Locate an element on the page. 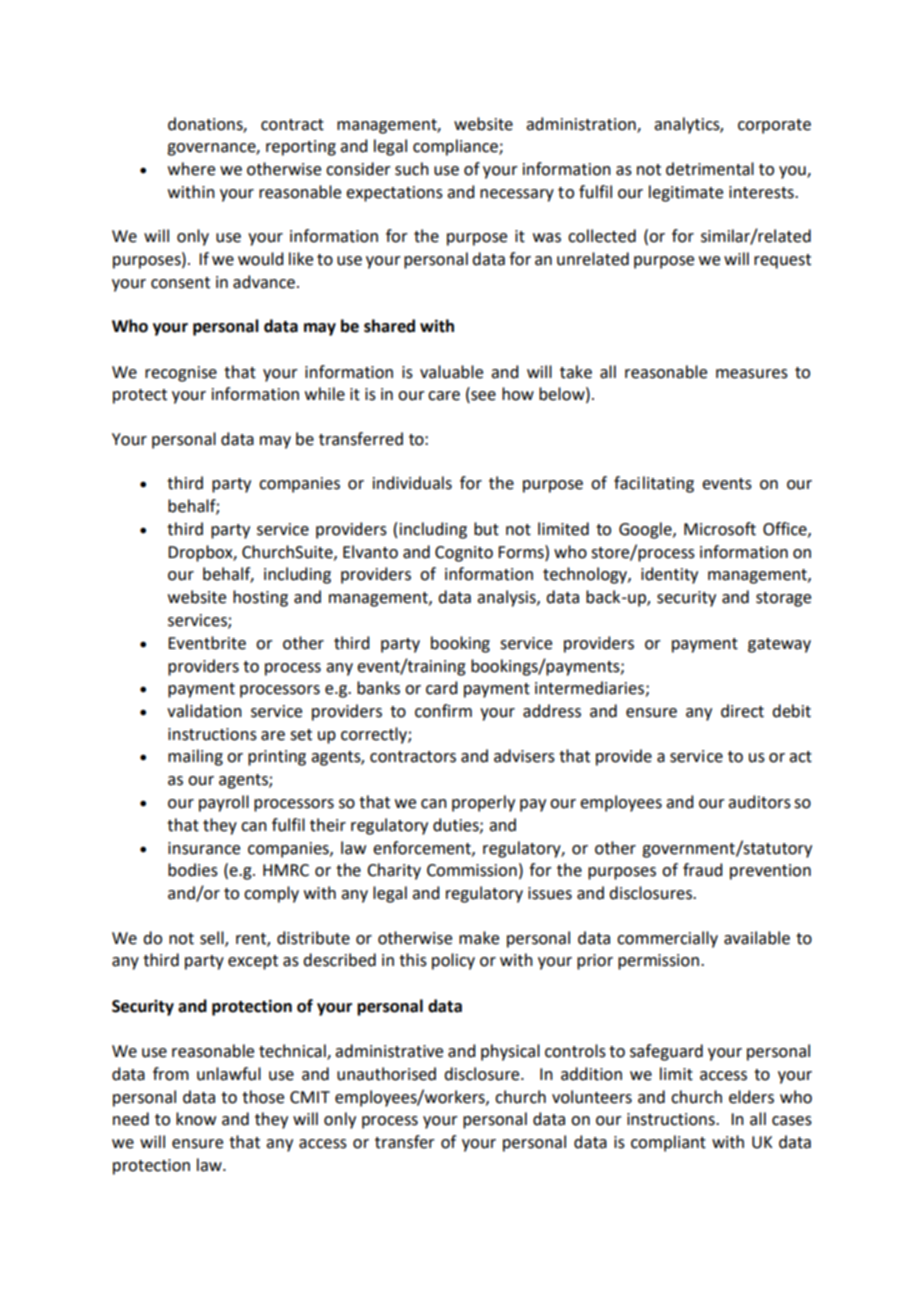 Image resolution: width=924 pixels, height=1307 pixels. elders is located at coordinates (751, 1097).
